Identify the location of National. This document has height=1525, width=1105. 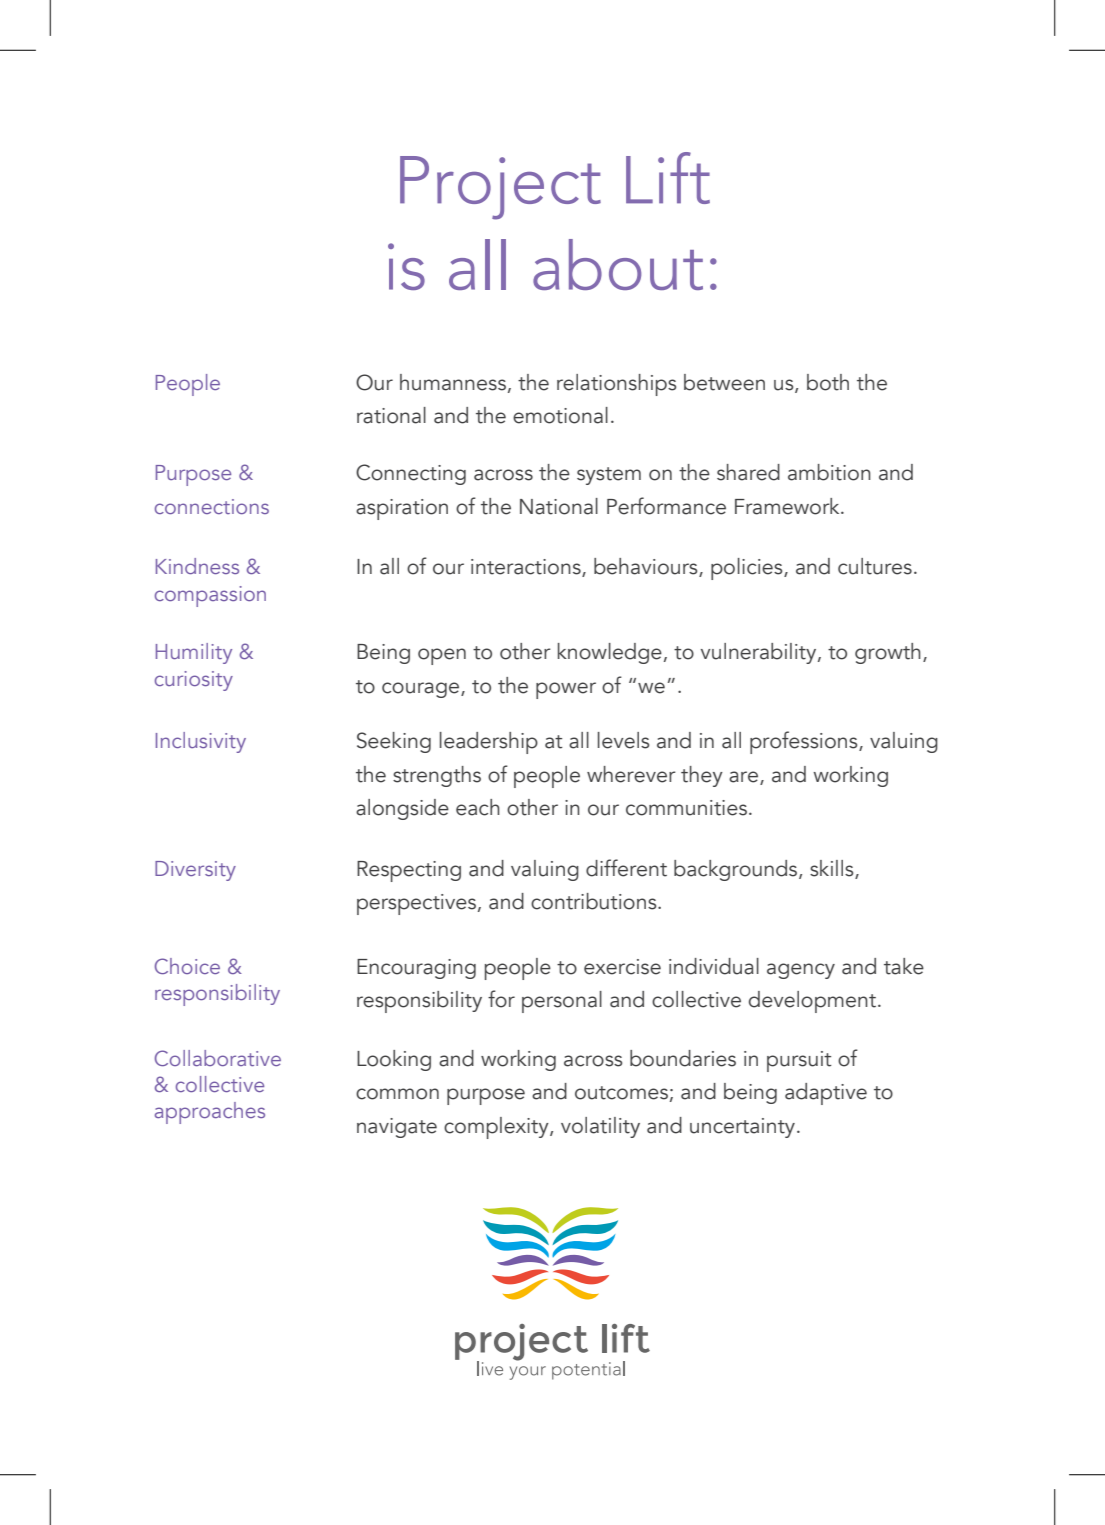
(559, 506).
